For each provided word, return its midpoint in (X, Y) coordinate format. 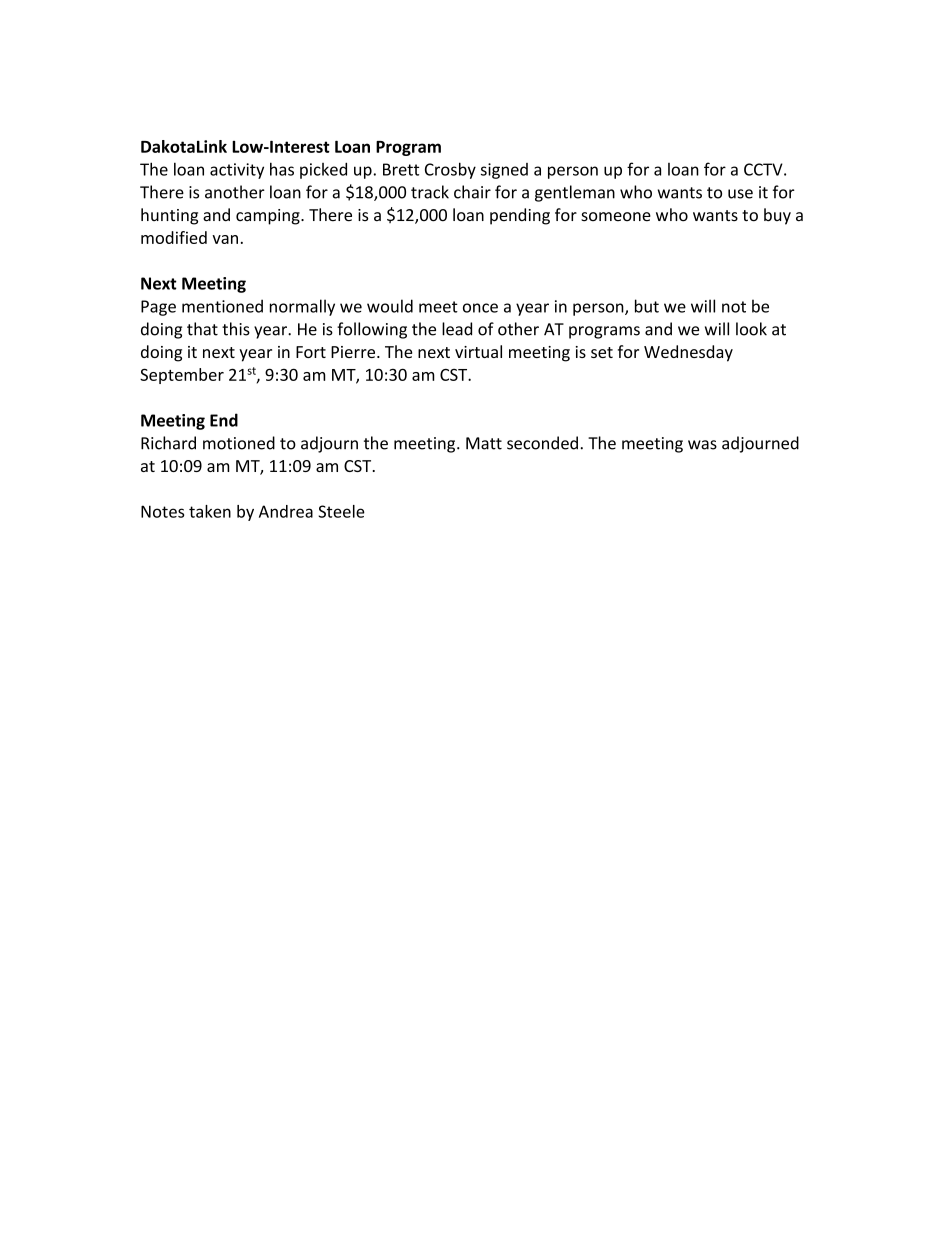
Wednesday (688, 353)
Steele (341, 511)
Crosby (450, 170)
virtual (478, 351)
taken (210, 511)
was (702, 445)
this (236, 329)
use (740, 194)
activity (237, 171)
